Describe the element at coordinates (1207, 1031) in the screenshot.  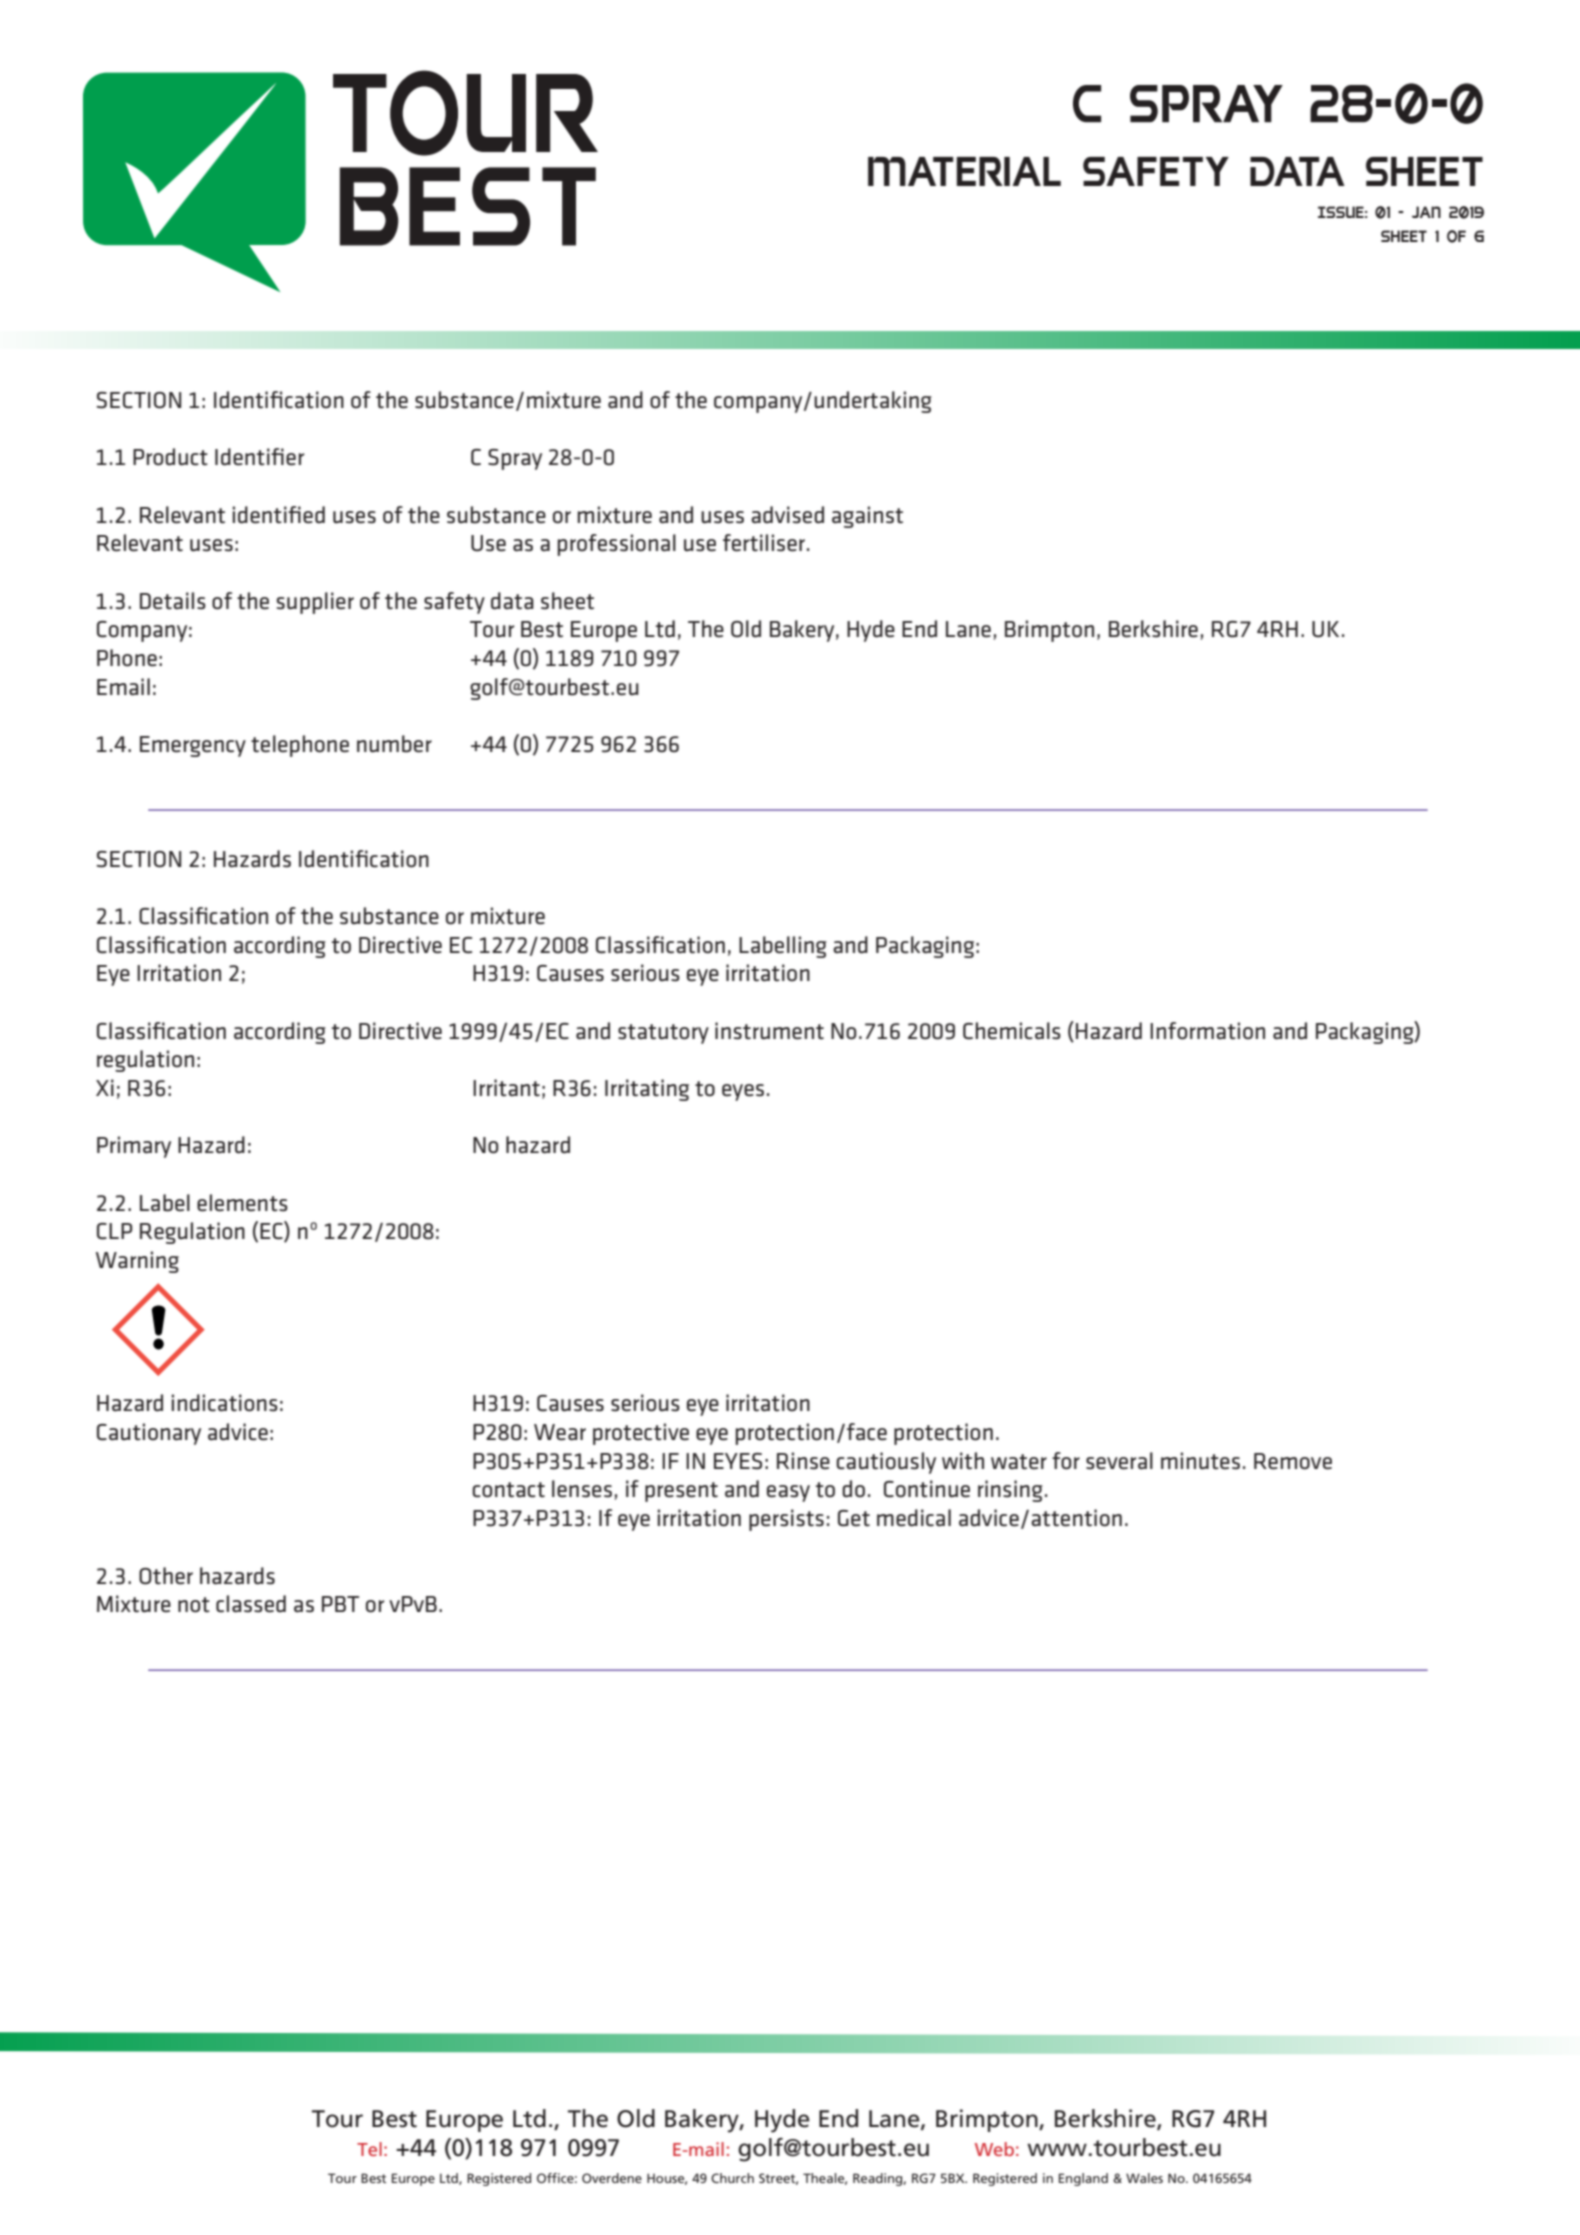
I see `Information` at that location.
